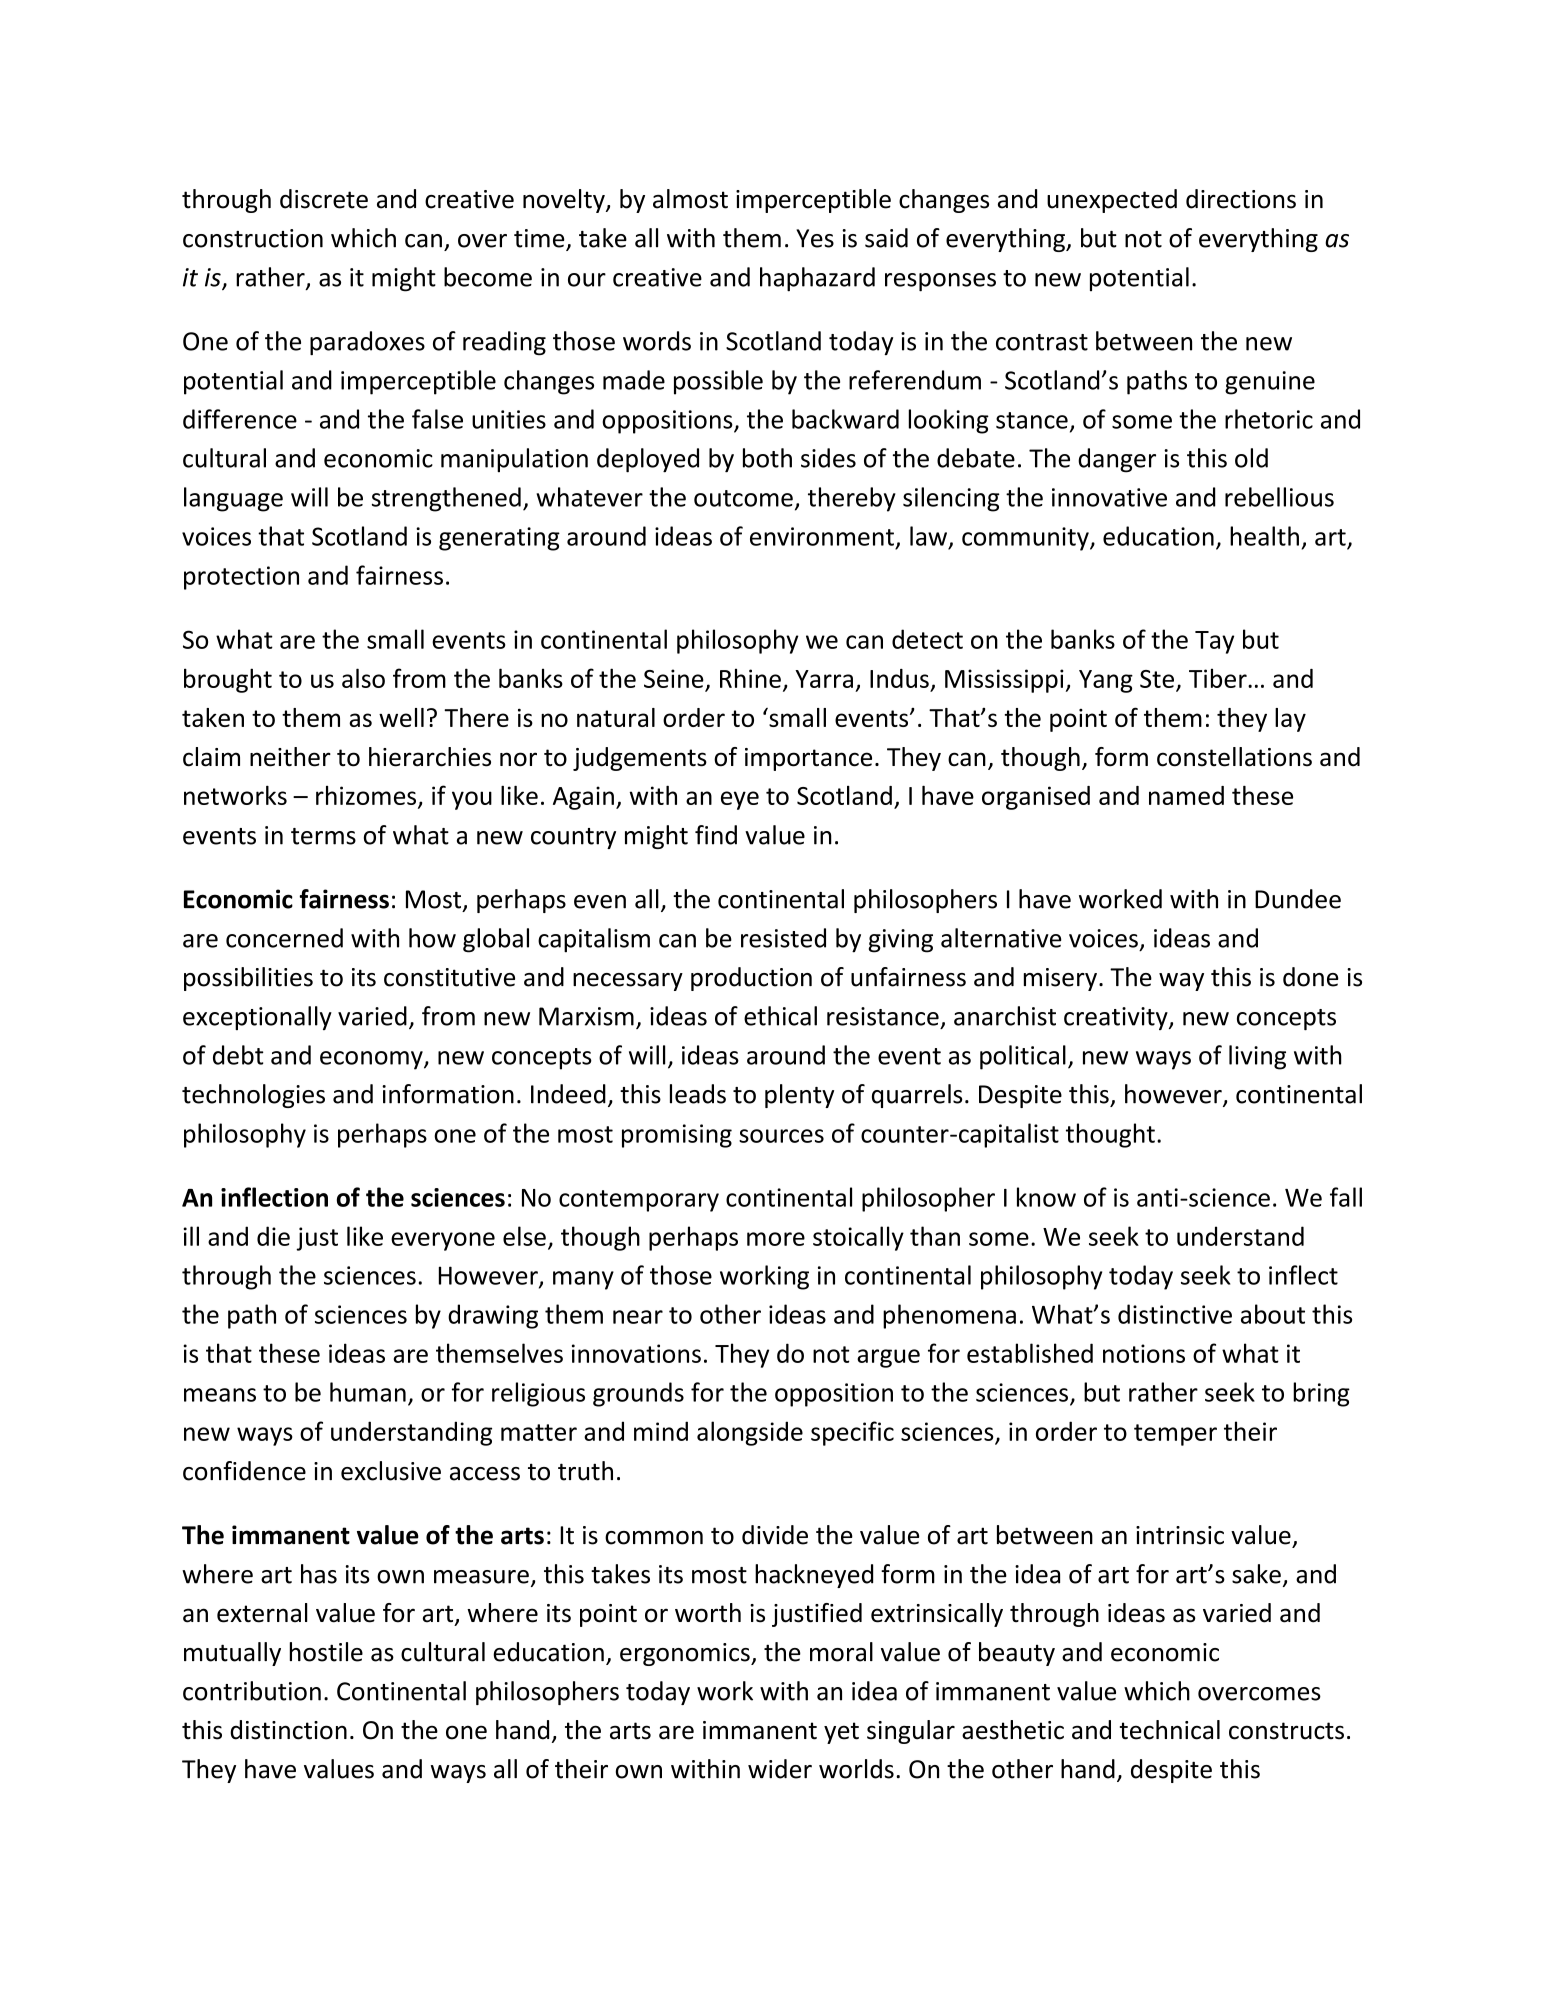 The image size is (1546, 2001). What do you see at coordinates (288, 1730) in the document?
I see `distinction` at bounding box center [288, 1730].
